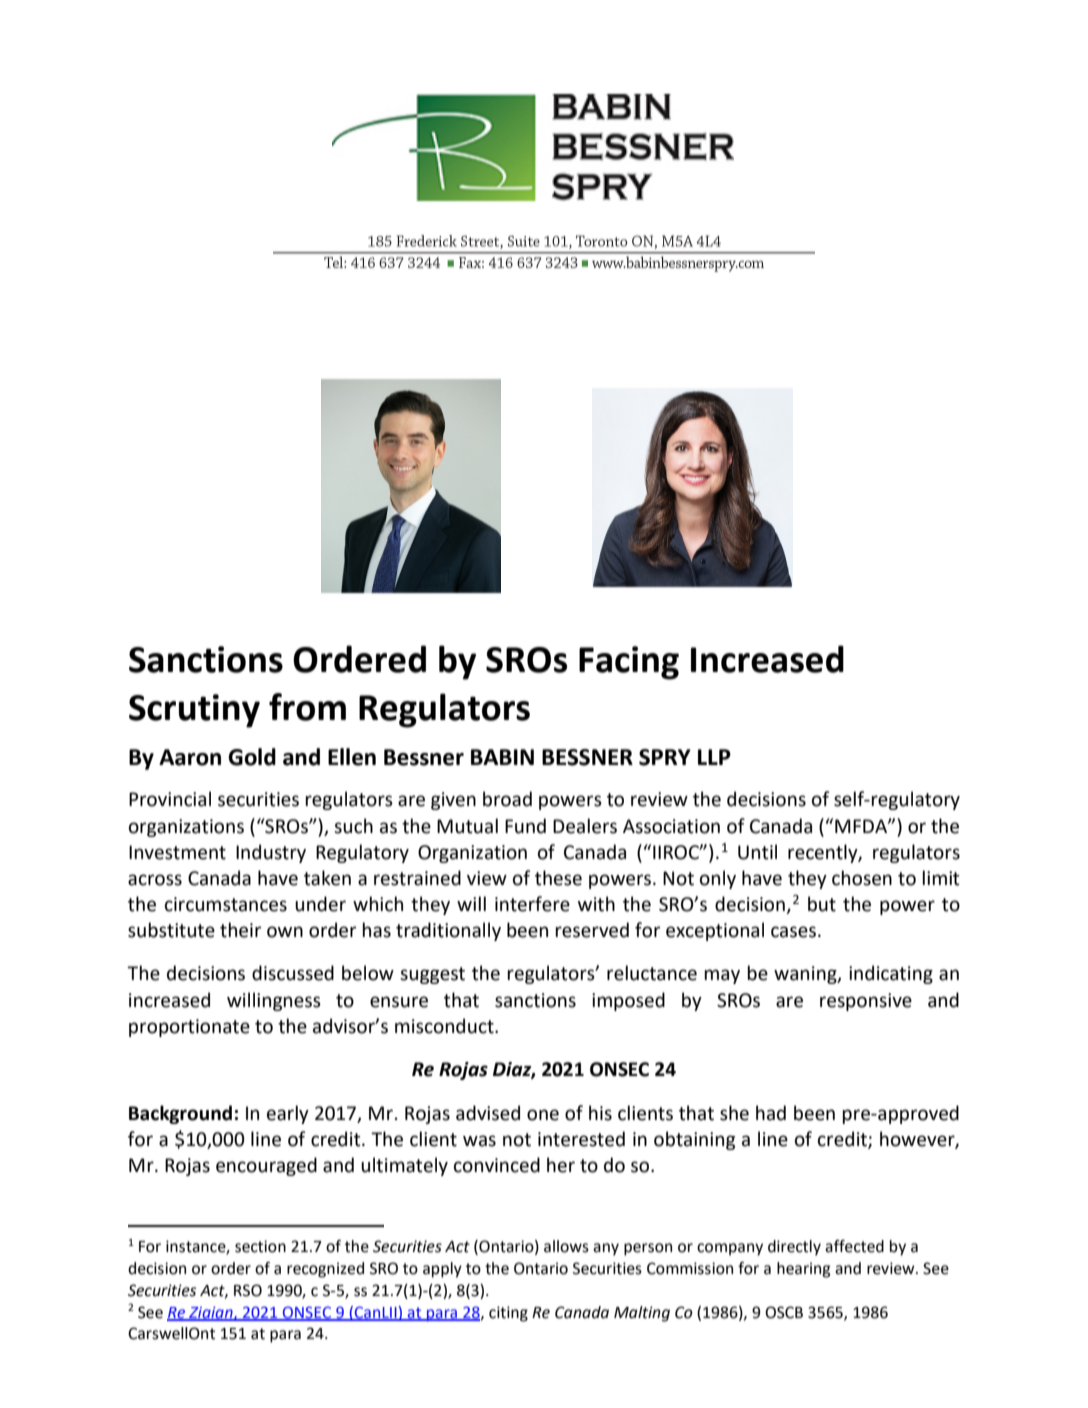 Image resolution: width=1088 pixels, height=1408 pixels. What do you see at coordinates (629, 663) in the screenshot?
I see `Facing` at bounding box center [629, 663].
